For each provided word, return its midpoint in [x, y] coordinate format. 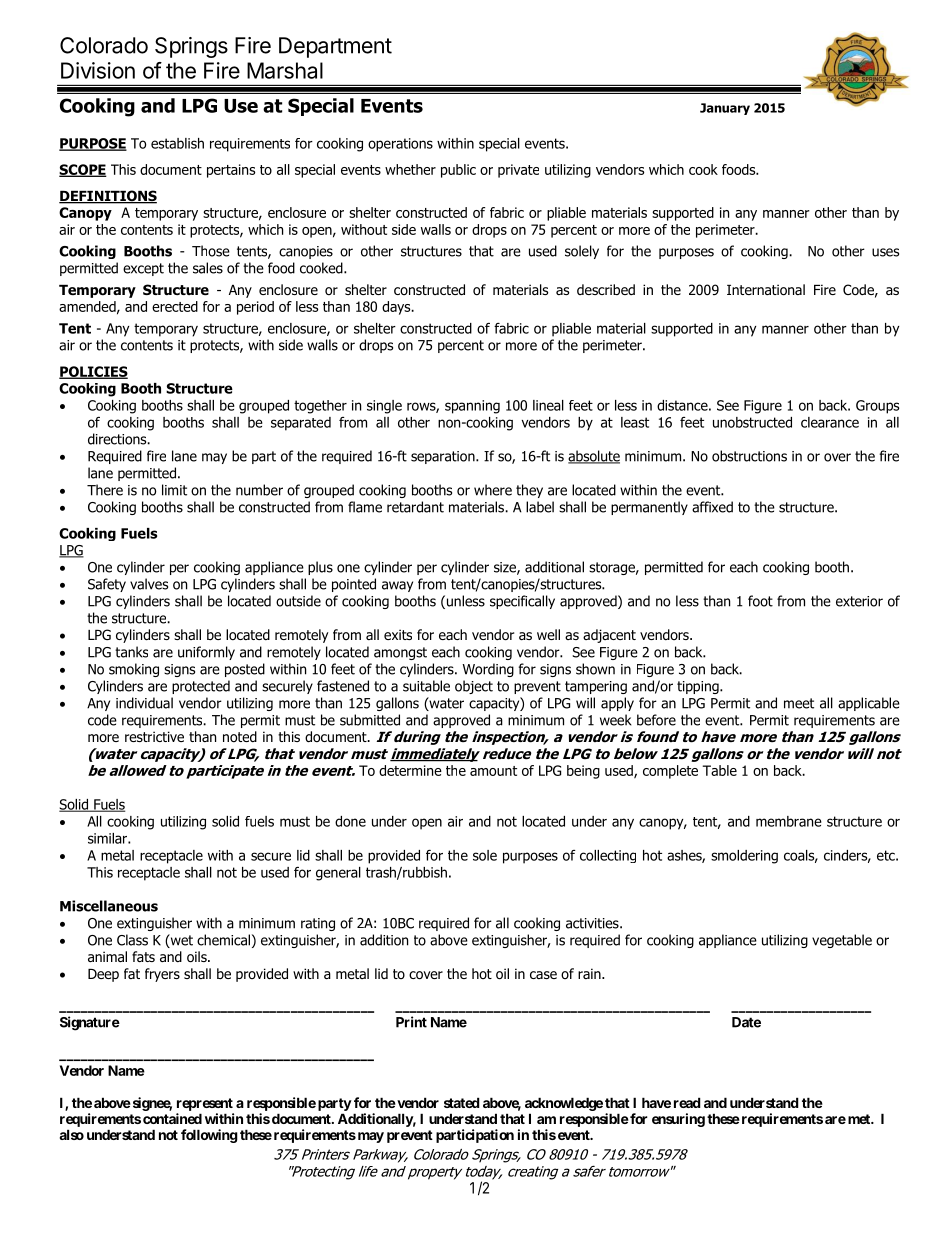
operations [400, 145]
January [725, 109]
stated [462, 1102]
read [687, 1102]
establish [177, 143]
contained [172, 1118]
